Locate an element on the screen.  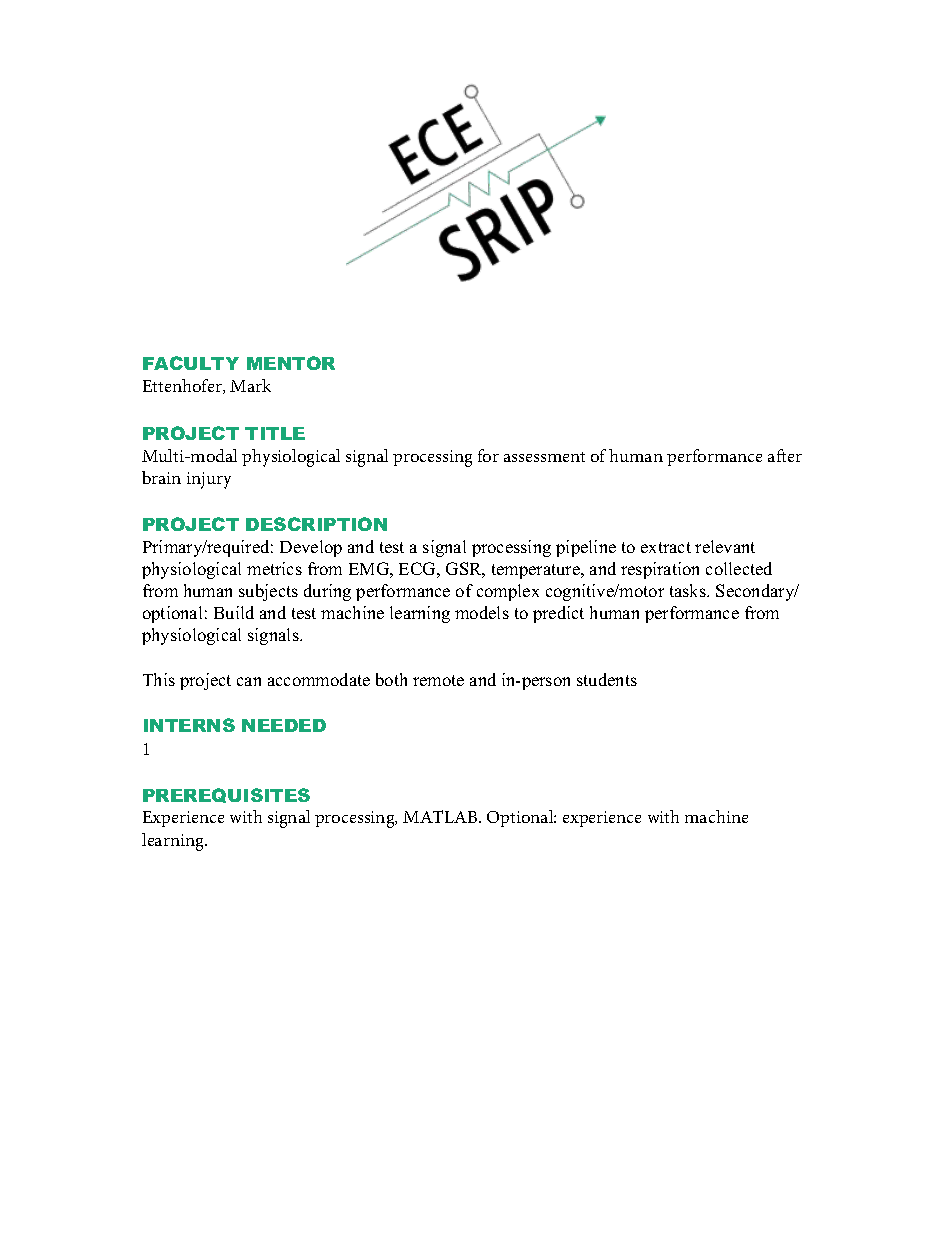
PREREQUISITES is located at coordinates (226, 795).
